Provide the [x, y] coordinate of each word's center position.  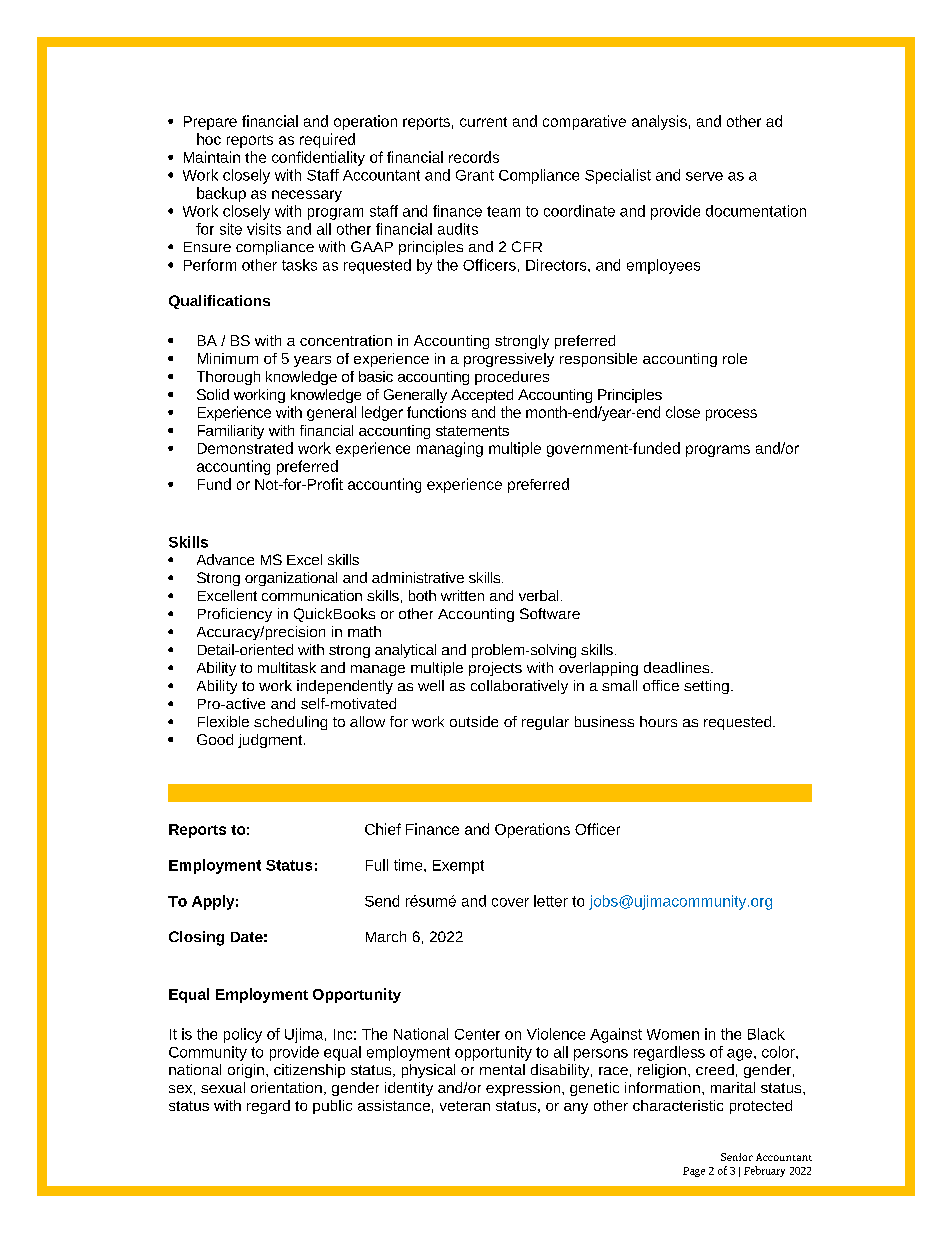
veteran [465, 1106]
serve [704, 176]
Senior [737, 1157]
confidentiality [318, 158]
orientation [286, 1087]
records [474, 157]
